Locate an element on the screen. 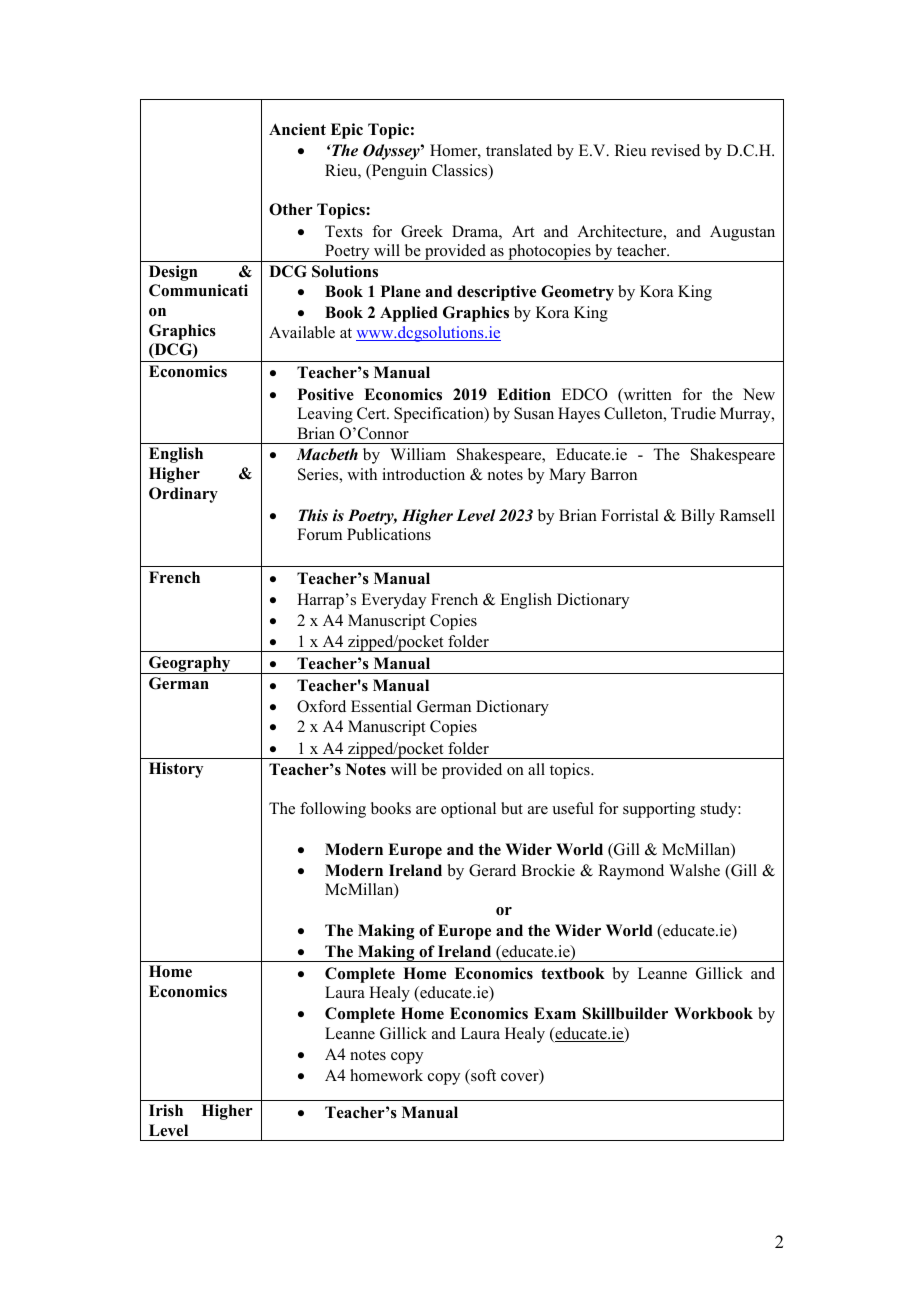  revised is located at coordinates (675, 150).
